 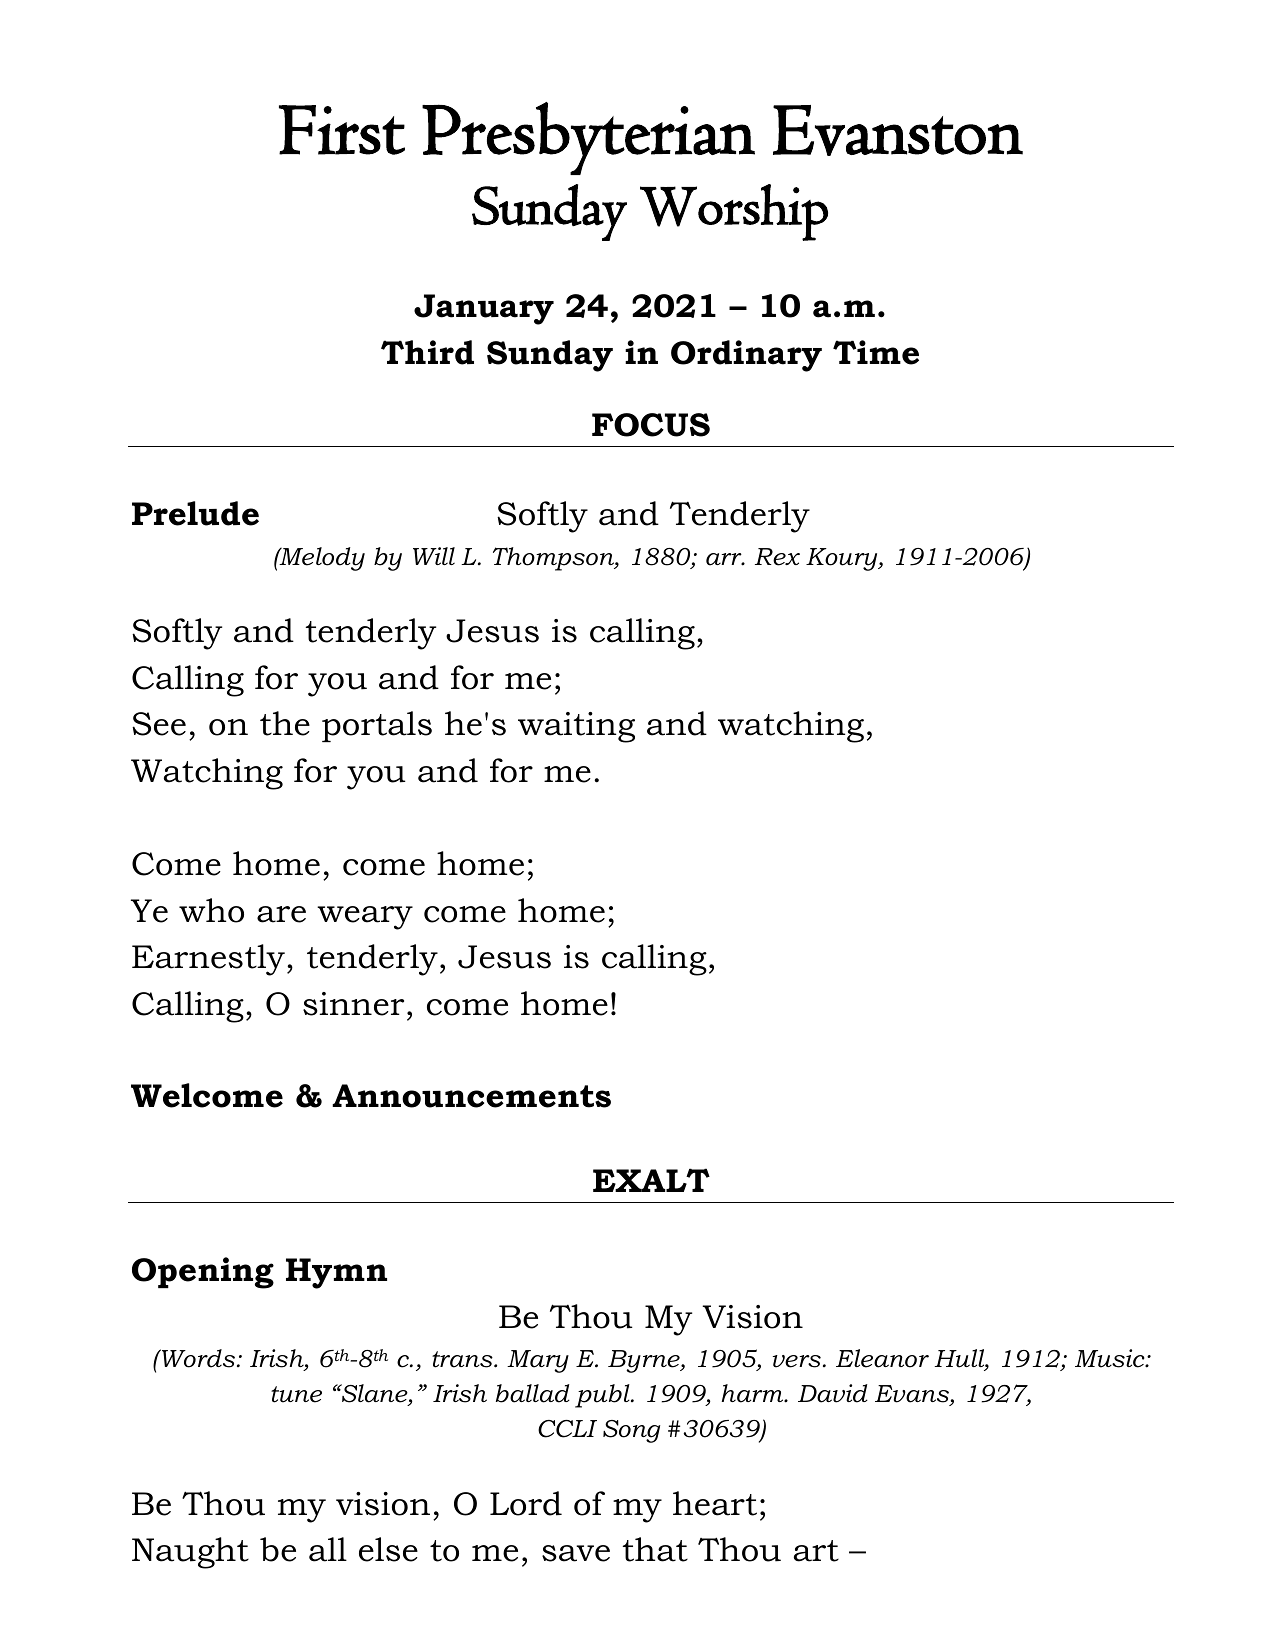 What do you see at coordinates (588, 138) in the document?
I see `Presbyterian` at bounding box center [588, 138].
